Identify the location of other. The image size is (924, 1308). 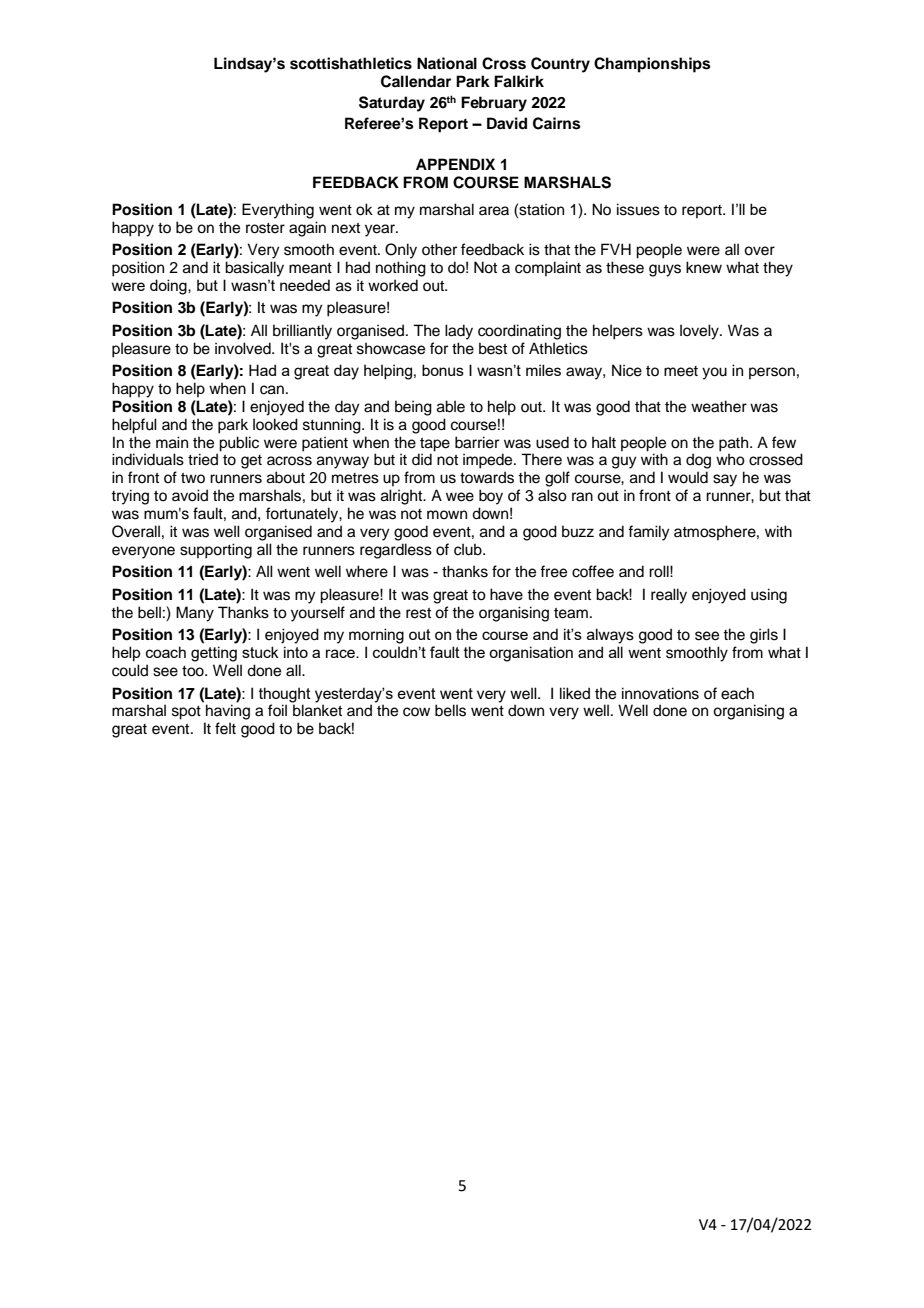
(439, 249).
